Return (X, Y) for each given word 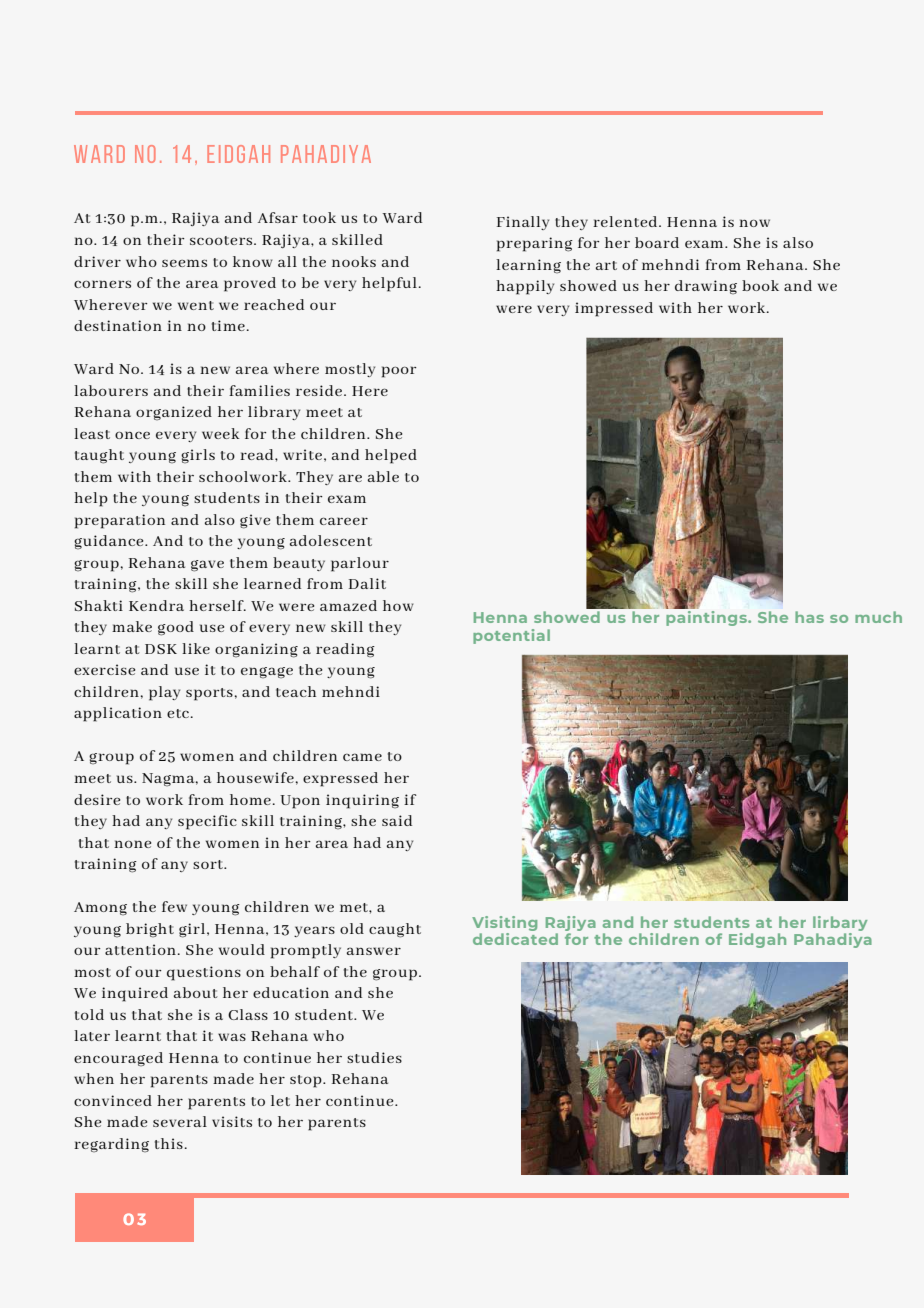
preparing (535, 244)
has (809, 617)
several (180, 1121)
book (760, 285)
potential (511, 636)
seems (184, 263)
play (164, 693)
